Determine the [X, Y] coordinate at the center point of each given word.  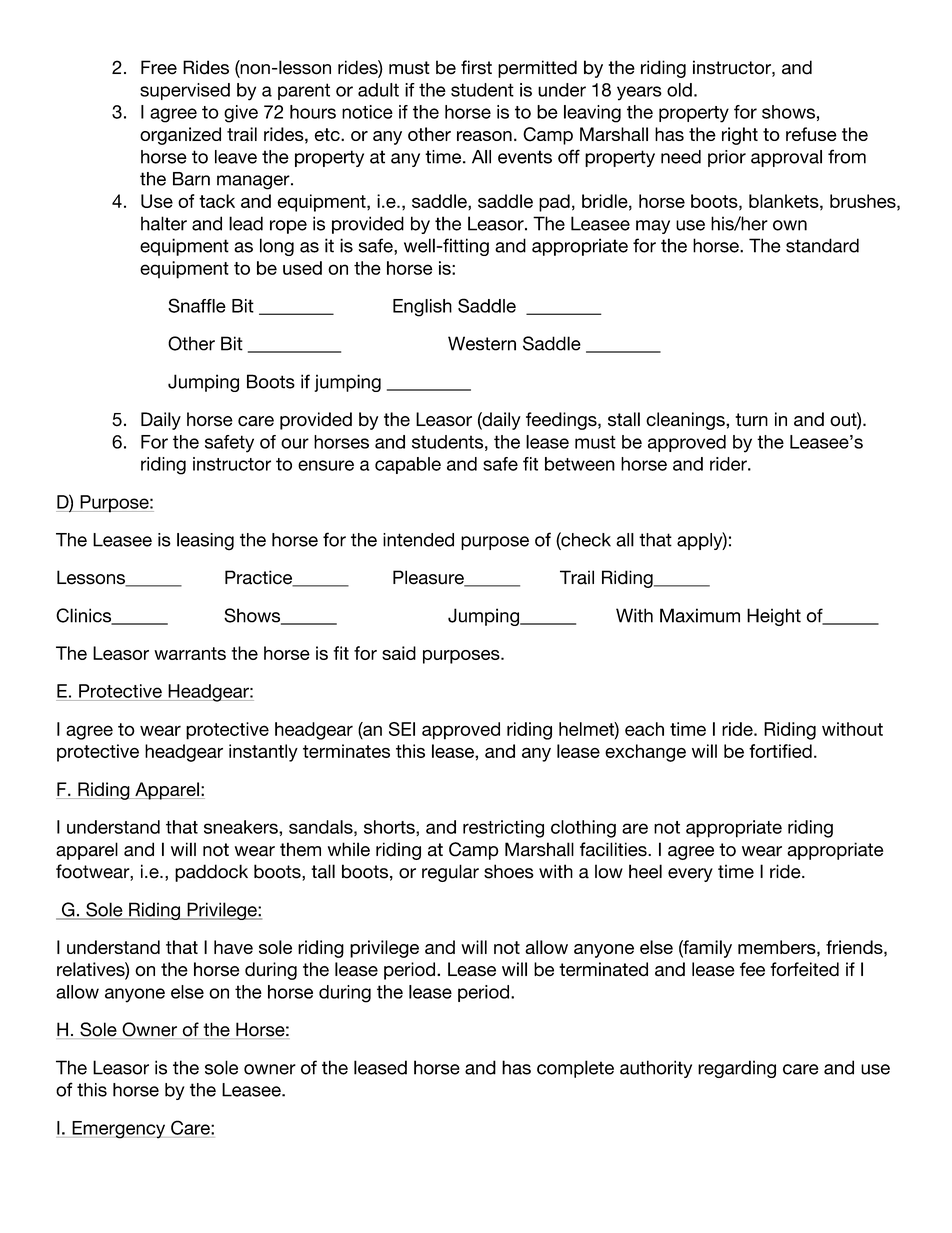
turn [751, 419]
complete [575, 1069]
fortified [780, 751]
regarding [737, 1069]
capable [408, 465]
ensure [326, 465]
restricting [503, 829]
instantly [263, 753]
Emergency [119, 1130]
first [476, 67]
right [740, 136]
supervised [185, 91]
